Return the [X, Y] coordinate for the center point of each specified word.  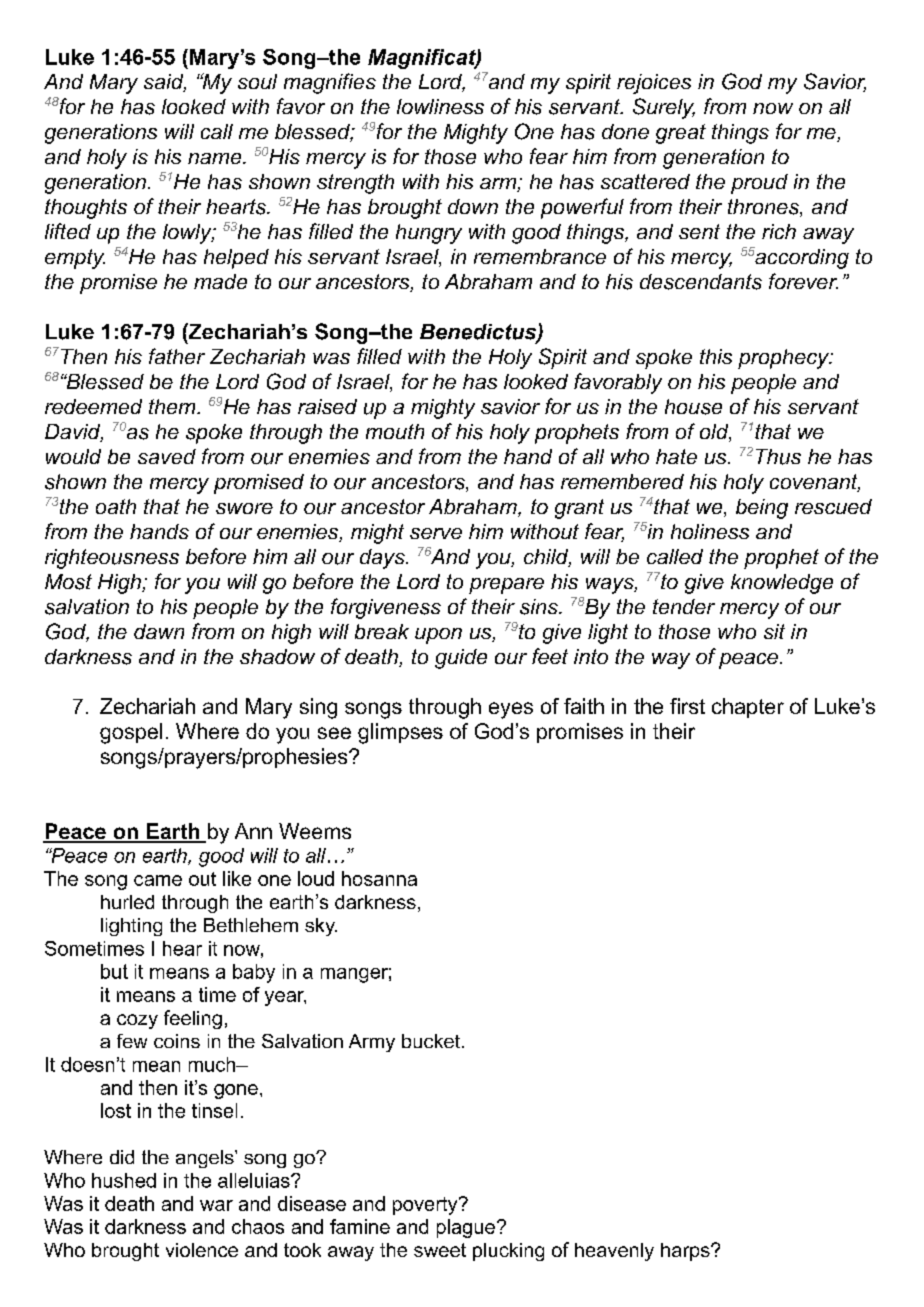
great [681, 134]
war [216, 1205]
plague [466, 1228]
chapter [748, 708]
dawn [159, 631]
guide [461, 659]
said [165, 83]
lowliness [440, 106]
